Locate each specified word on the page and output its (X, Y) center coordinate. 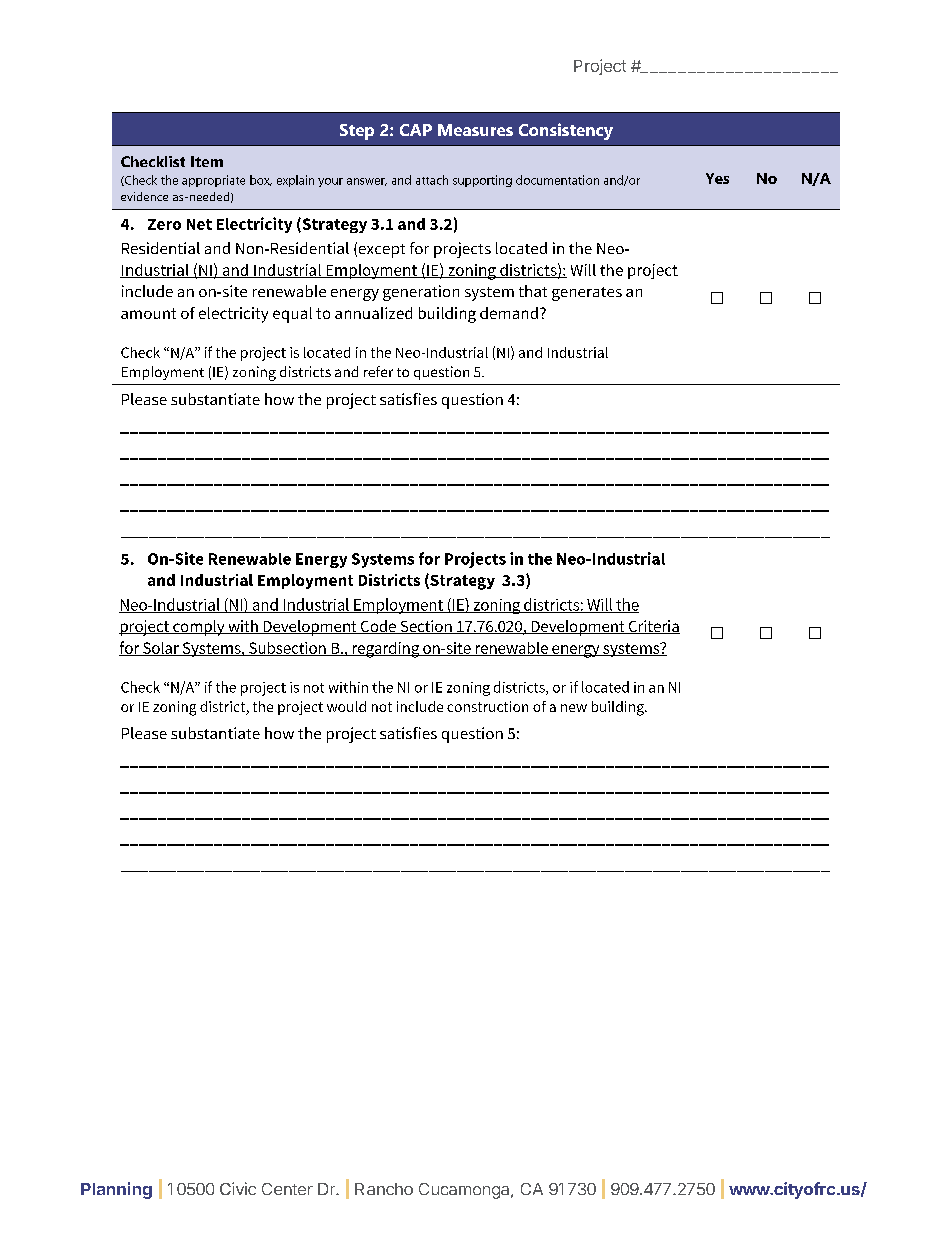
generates (587, 294)
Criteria (653, 627)
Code (378, 627)
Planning (116, 1190)
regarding (386, 650)
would (346, 706)
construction (487, 706)
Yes (717, 178)
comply (199, 628)
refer (378, 371)
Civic (238, 1188)
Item (207, 161)
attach (432, 180)
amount (148, 313)
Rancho (384, 1189)
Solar (161, 649)
